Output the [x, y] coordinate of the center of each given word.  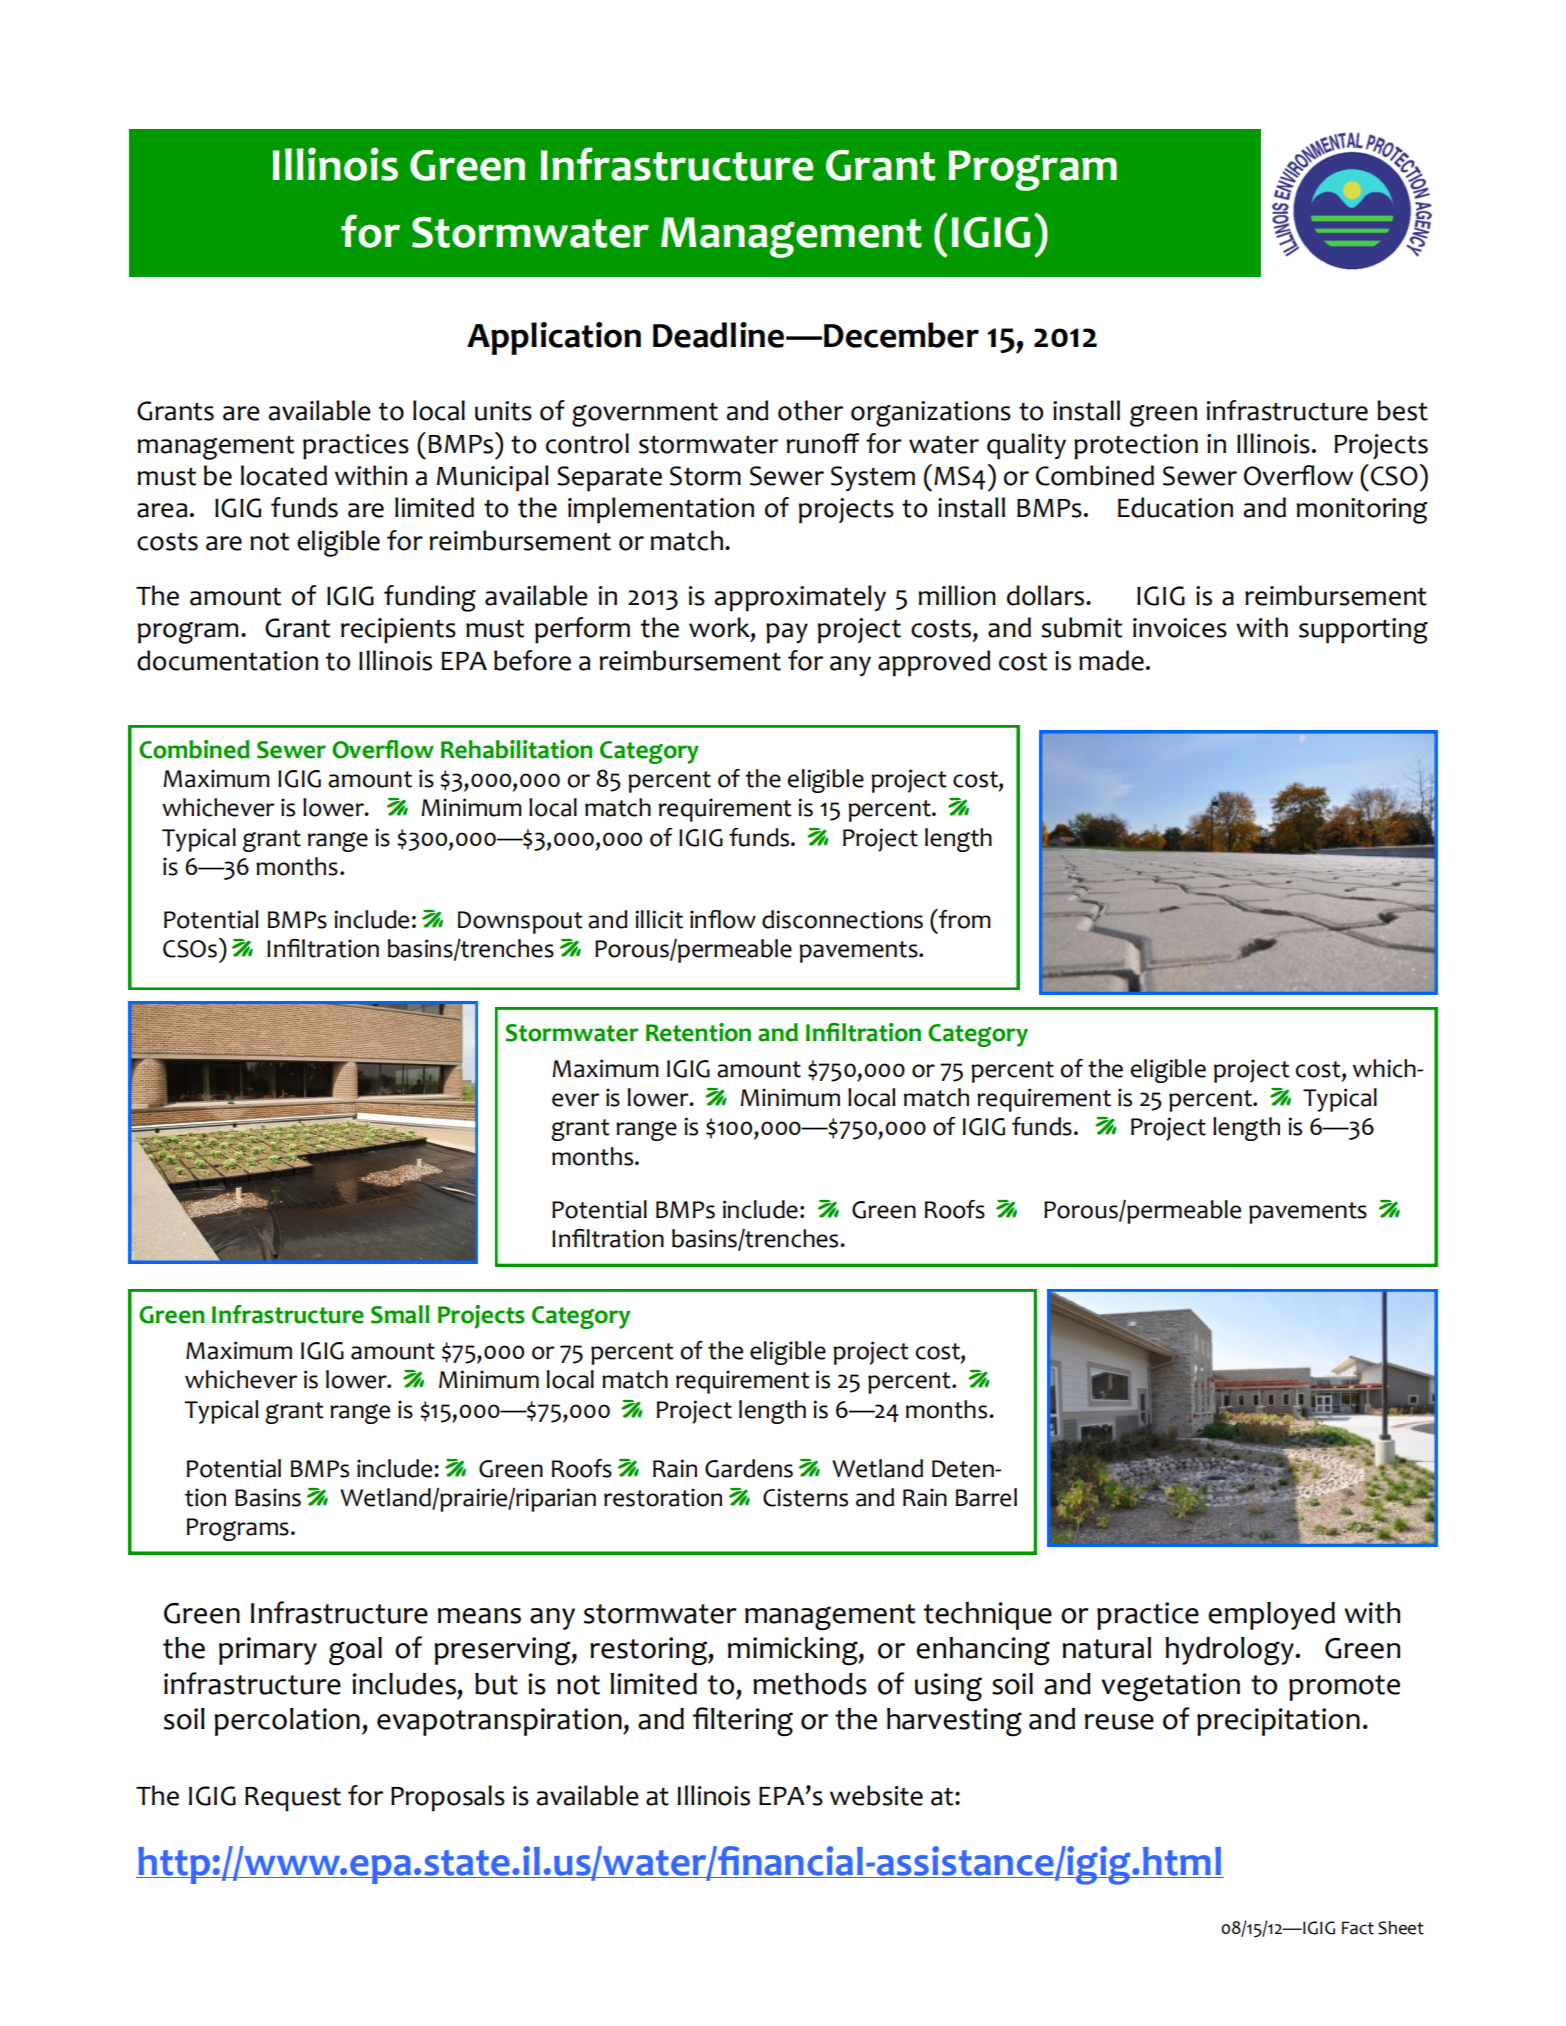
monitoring [1361, 511]
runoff [822, 443]
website [876, 1795]
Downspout [520, 922]
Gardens [749, 1468]
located [284, 475]
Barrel [986, 1497]
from [964, 919]
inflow [723, 919]
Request [293, 1799]
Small [400, 1314]
